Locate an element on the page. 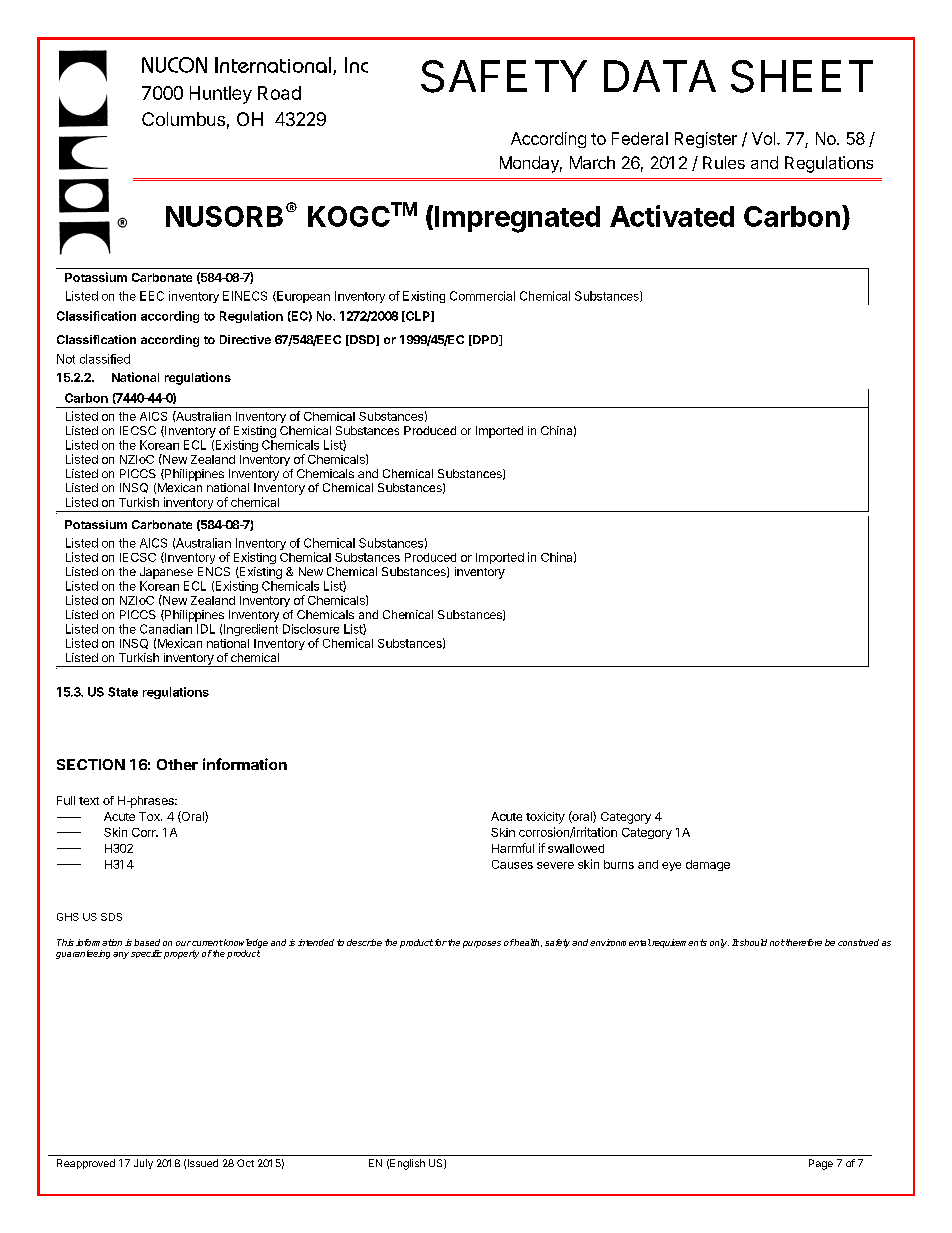  classified is located at coordinates (105, 359).
